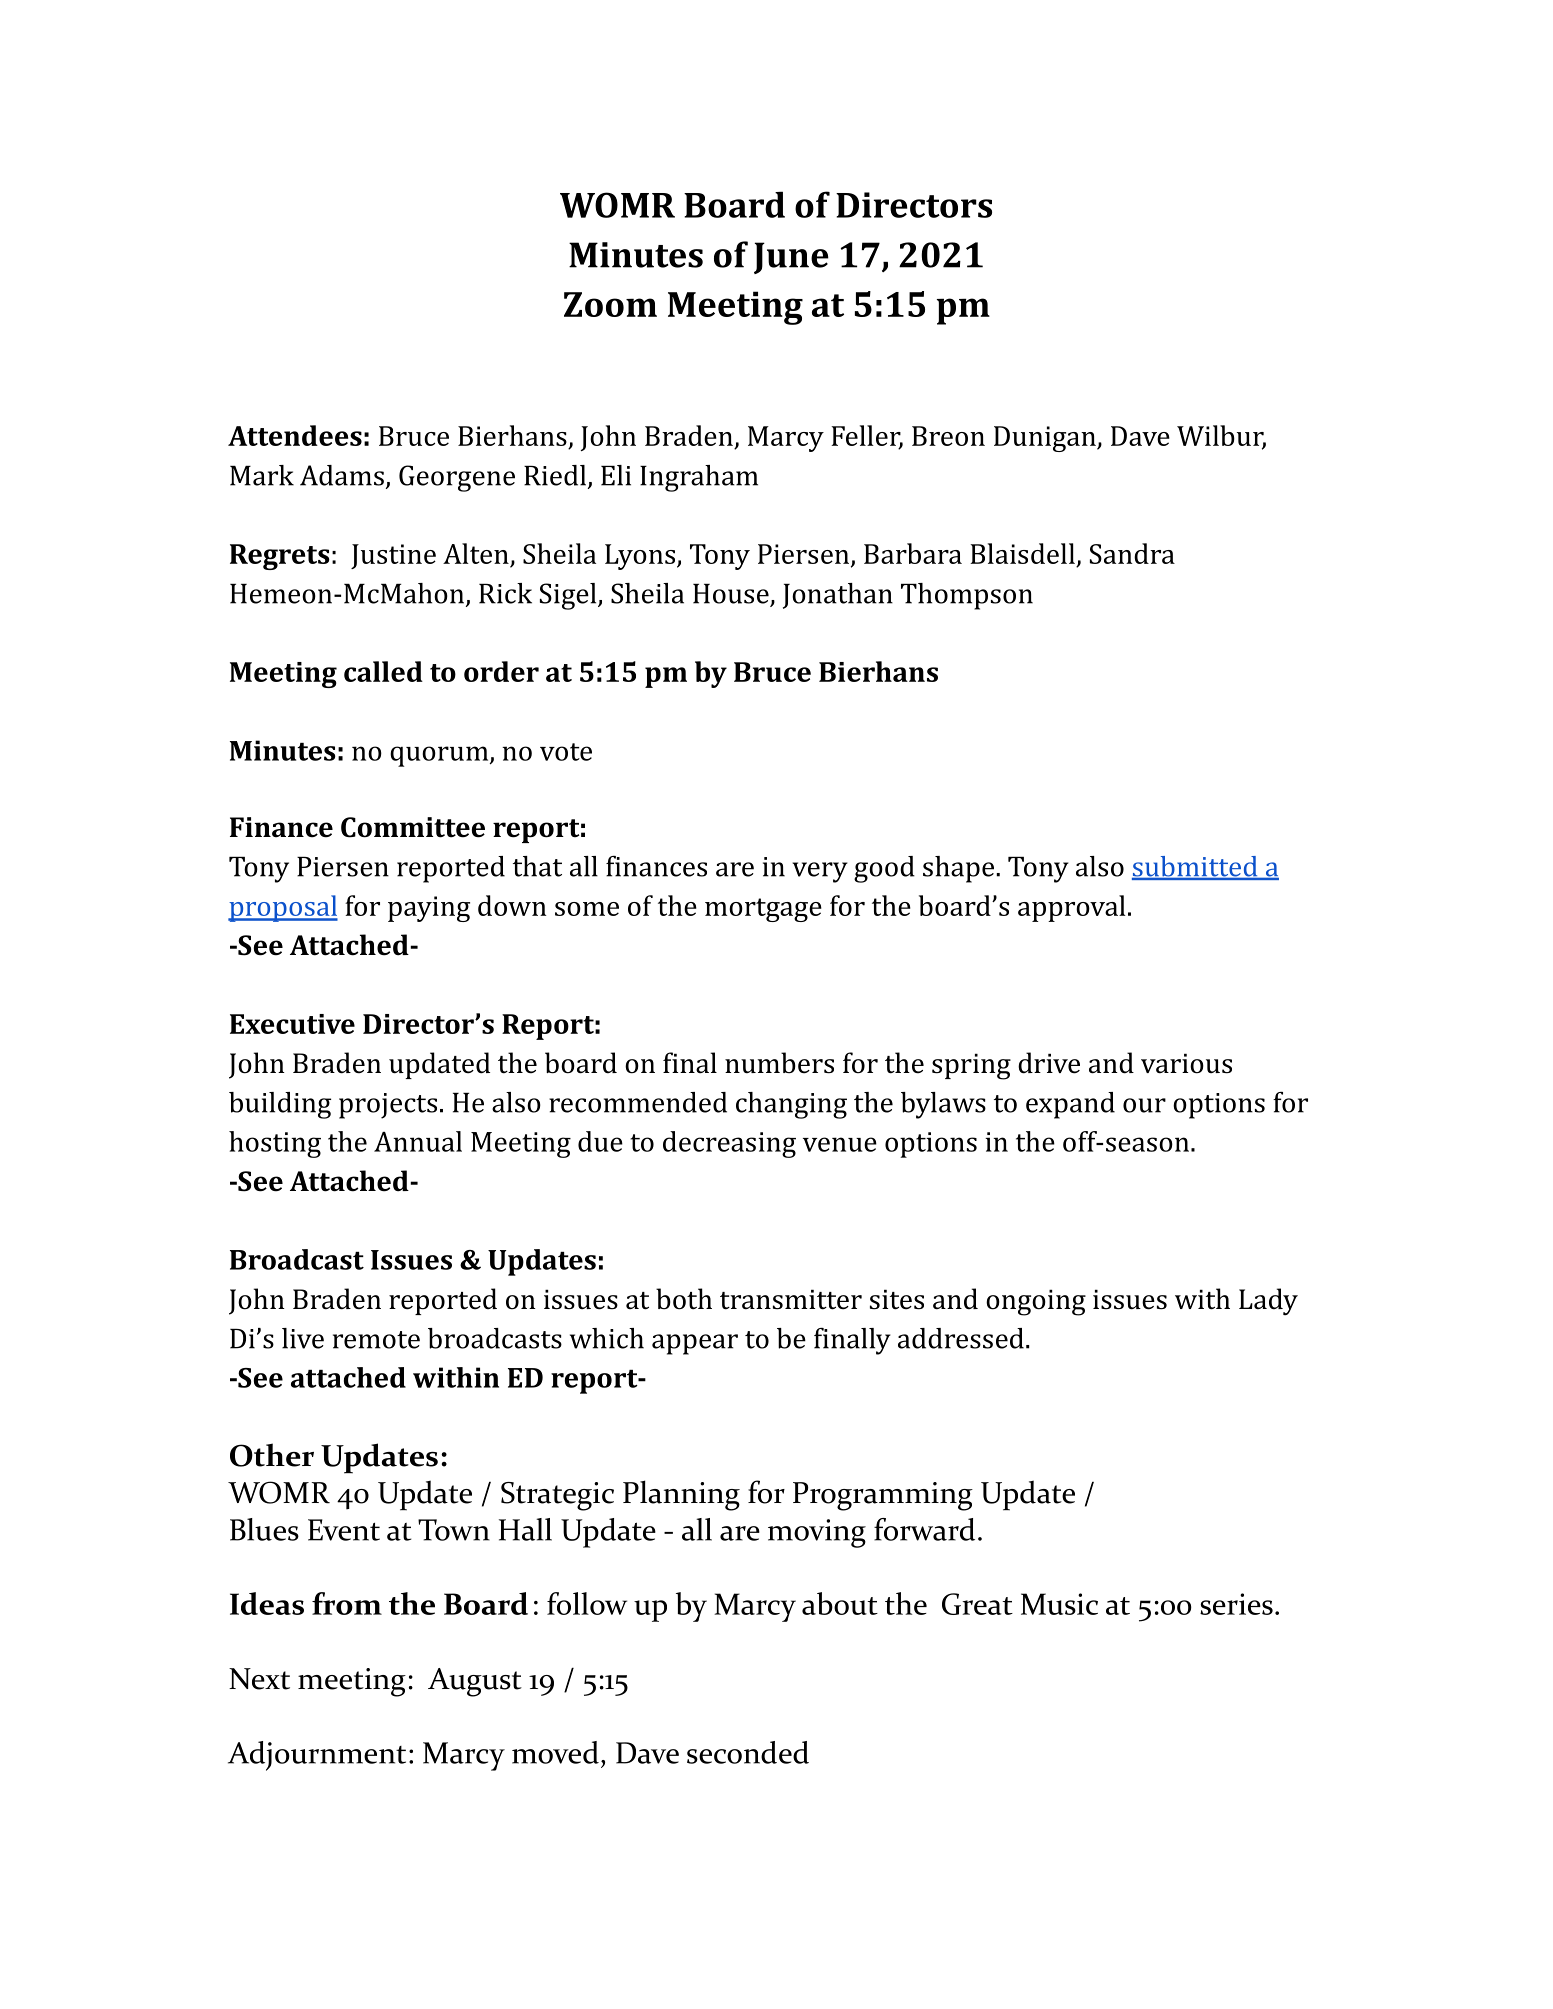 The image size is (1553, 2009). I want to click on numbers, so click(779, 1063).
